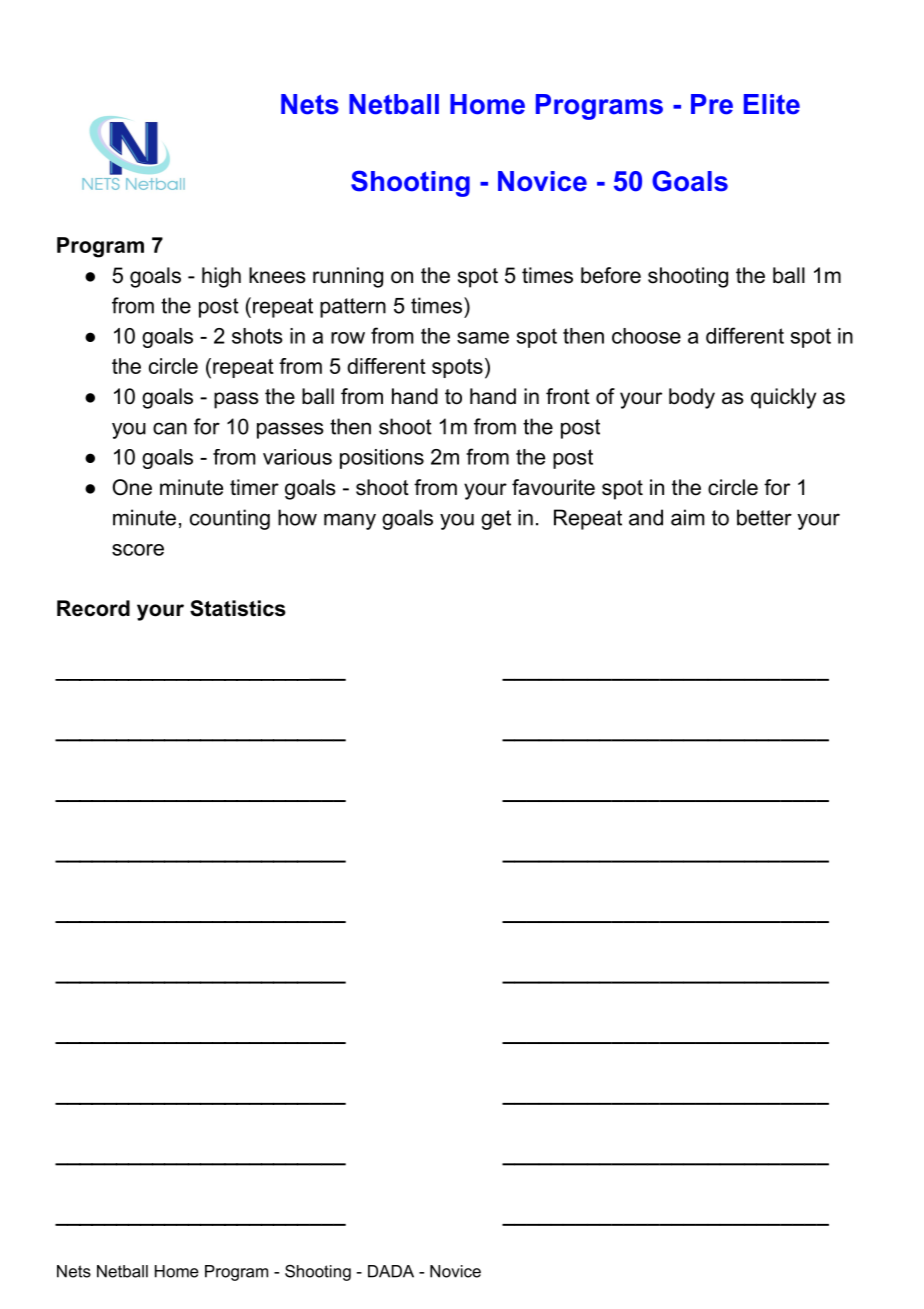  I want to click on Statistics, so click(238, 608).
